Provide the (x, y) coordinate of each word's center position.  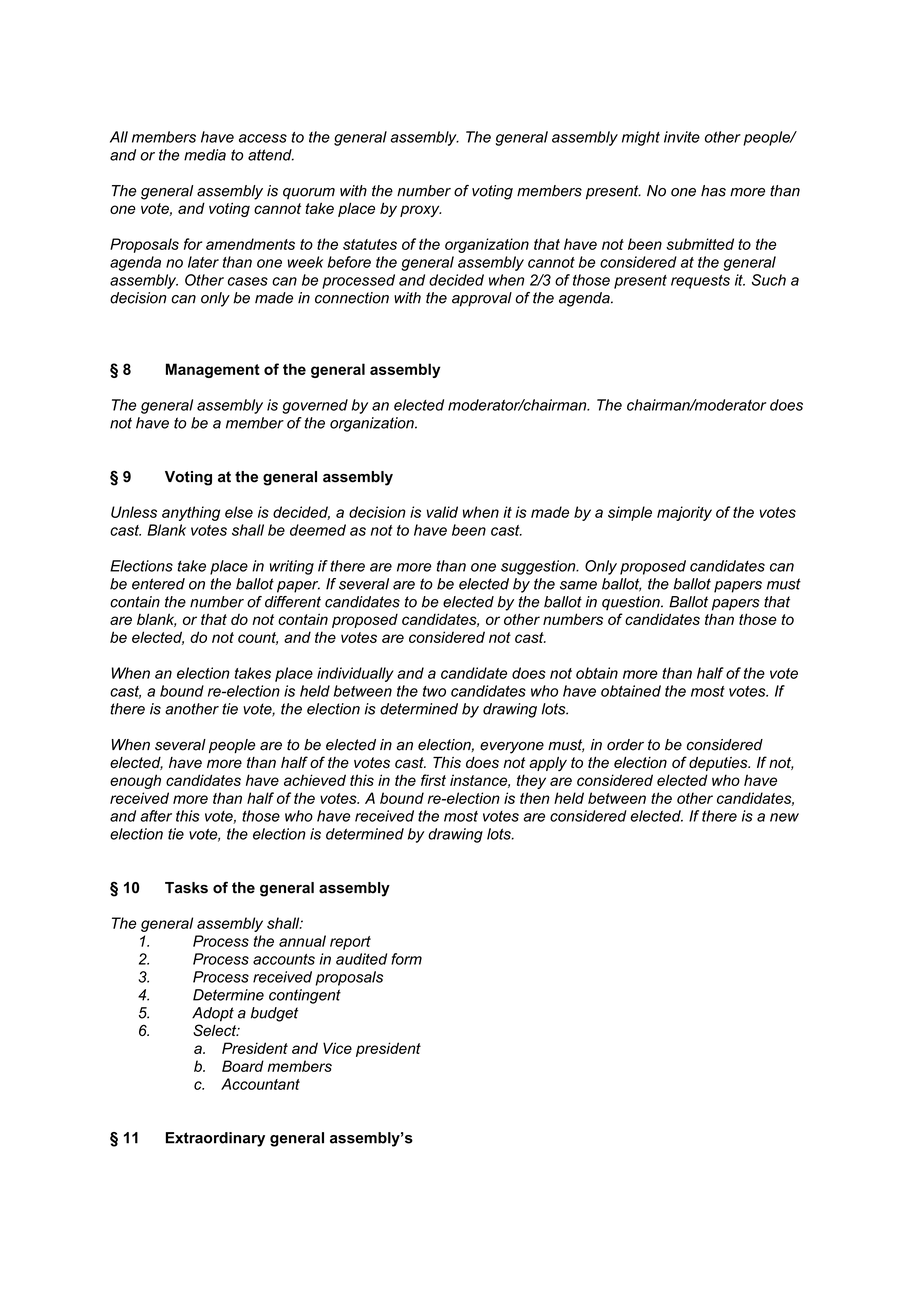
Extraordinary (215, 1139)
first (433, 780)
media (205, 155)
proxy (420, 211)
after (156, 816)
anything (191, 513)
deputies (719, 764)
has (713, 191)
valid (442, 512)
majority (684, 513)
